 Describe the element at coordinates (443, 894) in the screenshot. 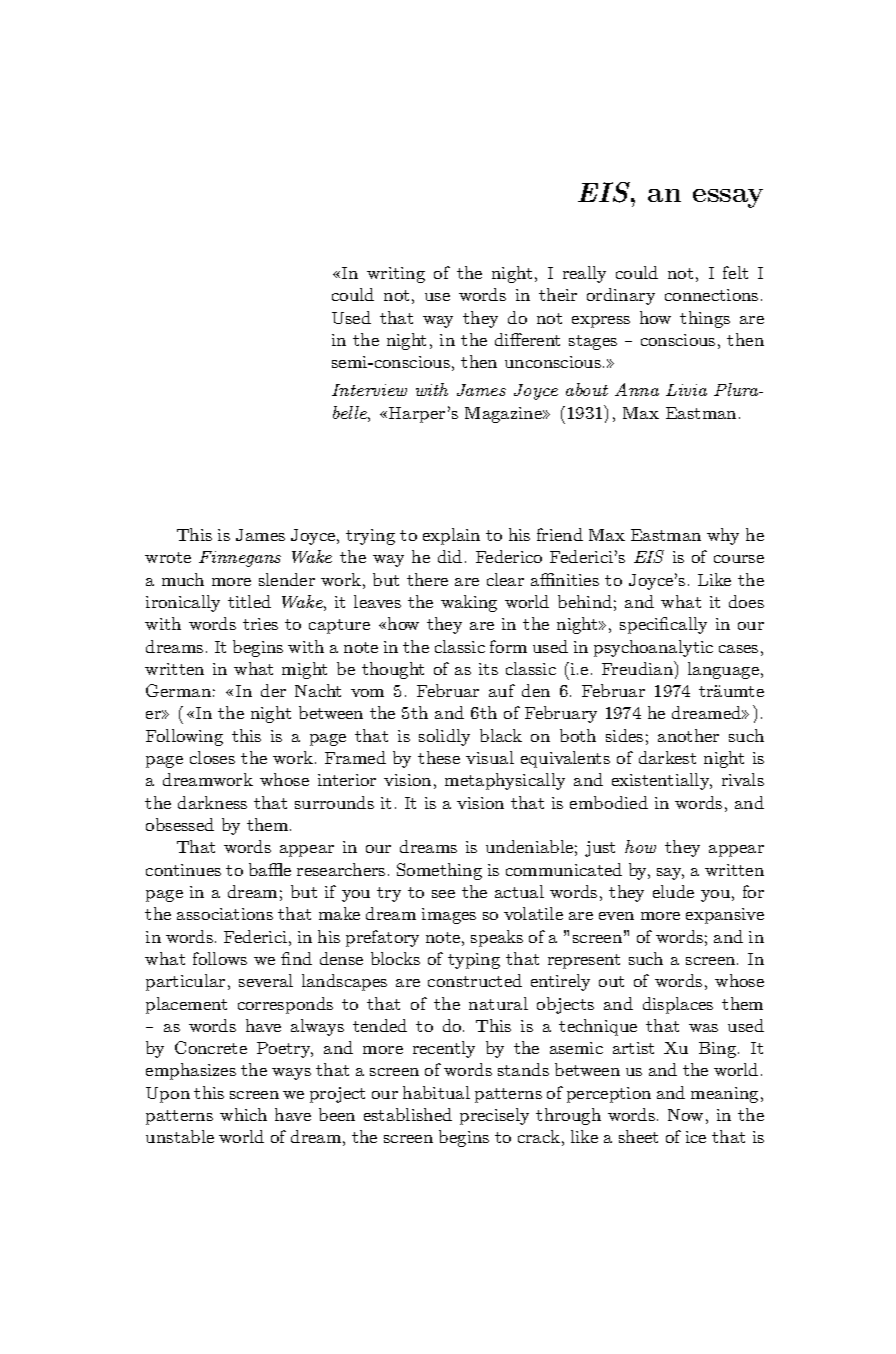

I see `see` at that location.
